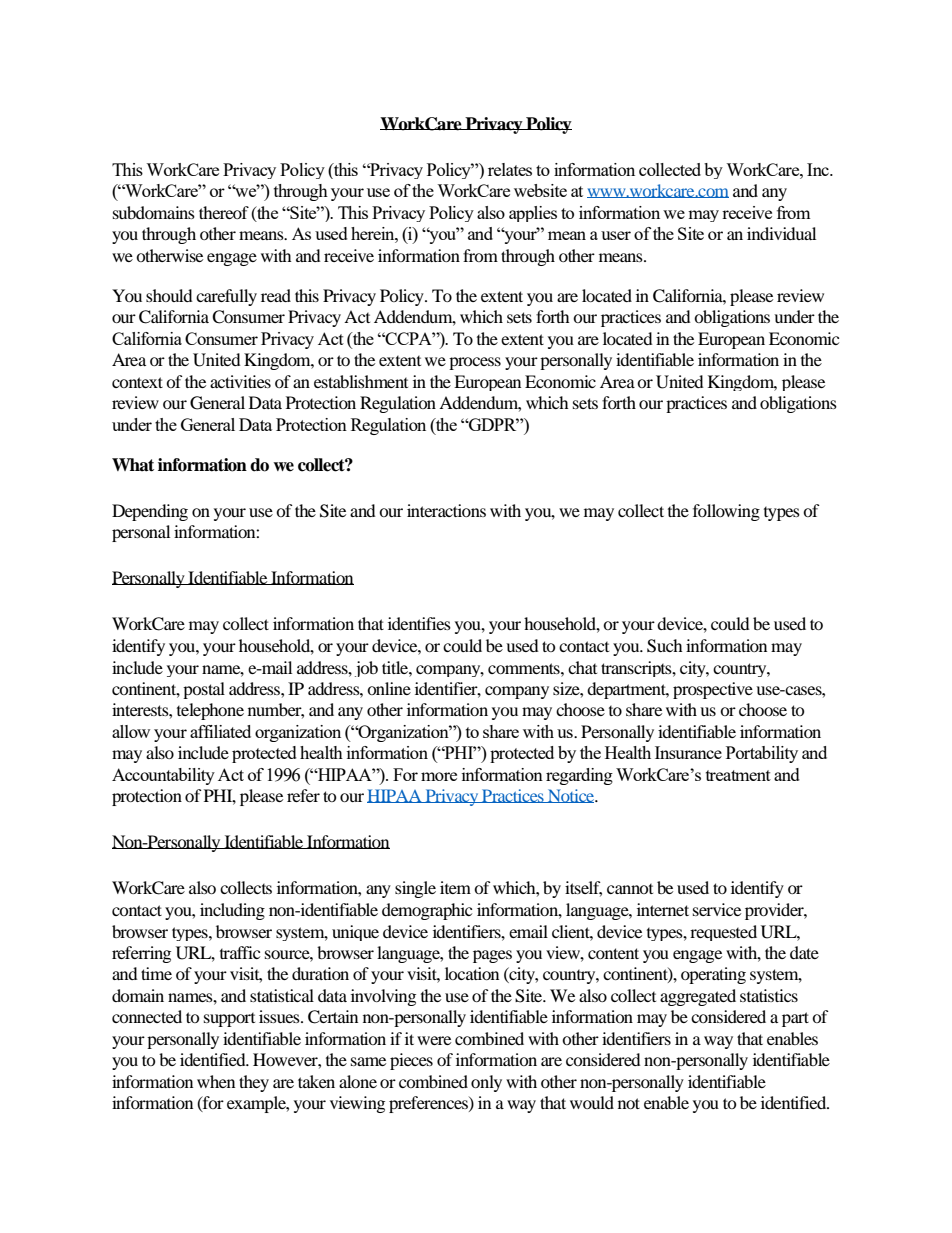  What do you see at coordinates (439, 776) in the page?
I see `more` at bounding box center [439, 776].
